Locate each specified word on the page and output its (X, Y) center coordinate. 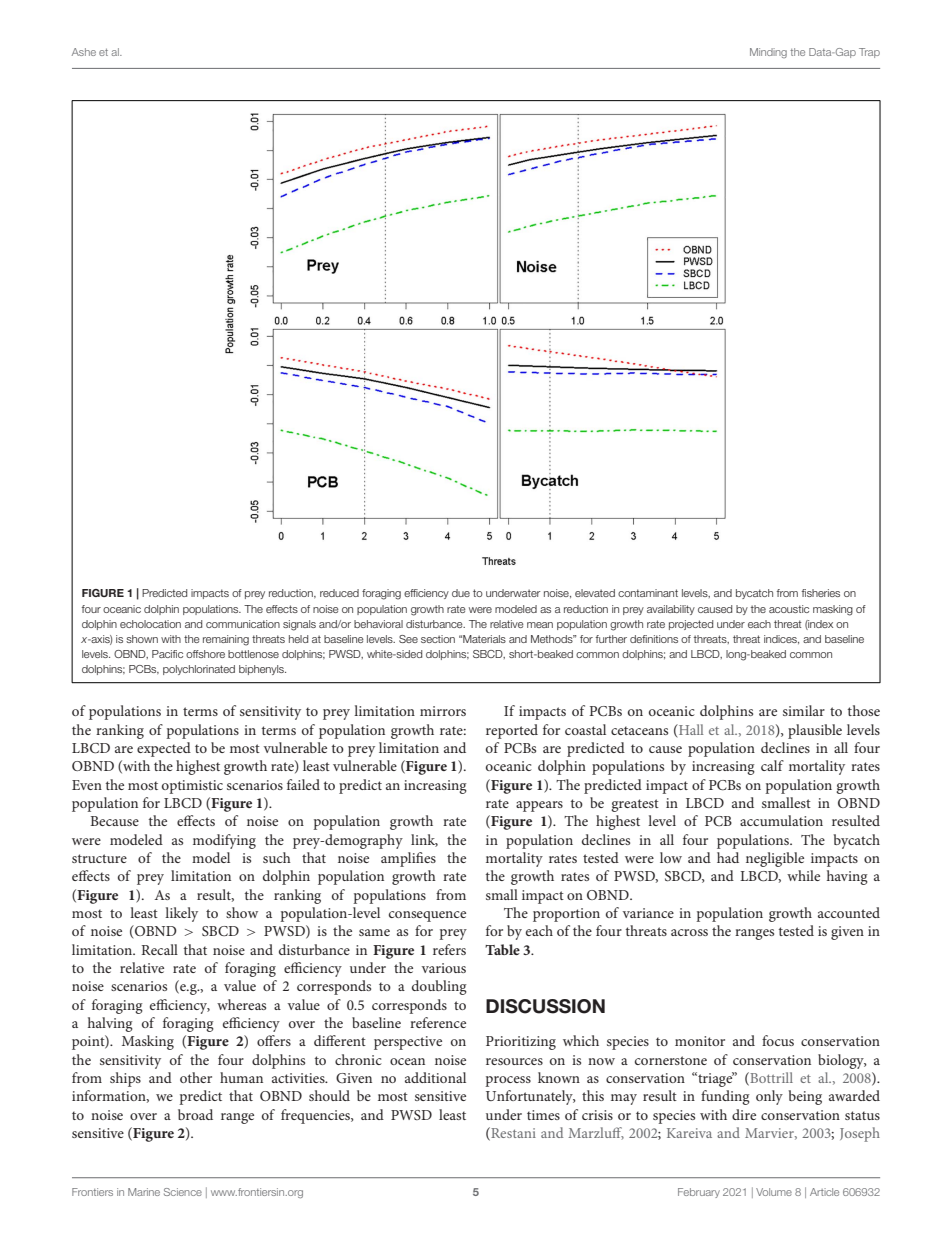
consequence (427, 916)
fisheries (821, 593)
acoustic (789, 609)
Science (183, 1192)
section (438, 639)
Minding (768, 53)
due (461, 593)
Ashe (84, 52)
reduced (339, 593)
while (803, 875)
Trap (869, 53)
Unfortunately (530, 1097)
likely (181, 914)
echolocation (150, 624)
